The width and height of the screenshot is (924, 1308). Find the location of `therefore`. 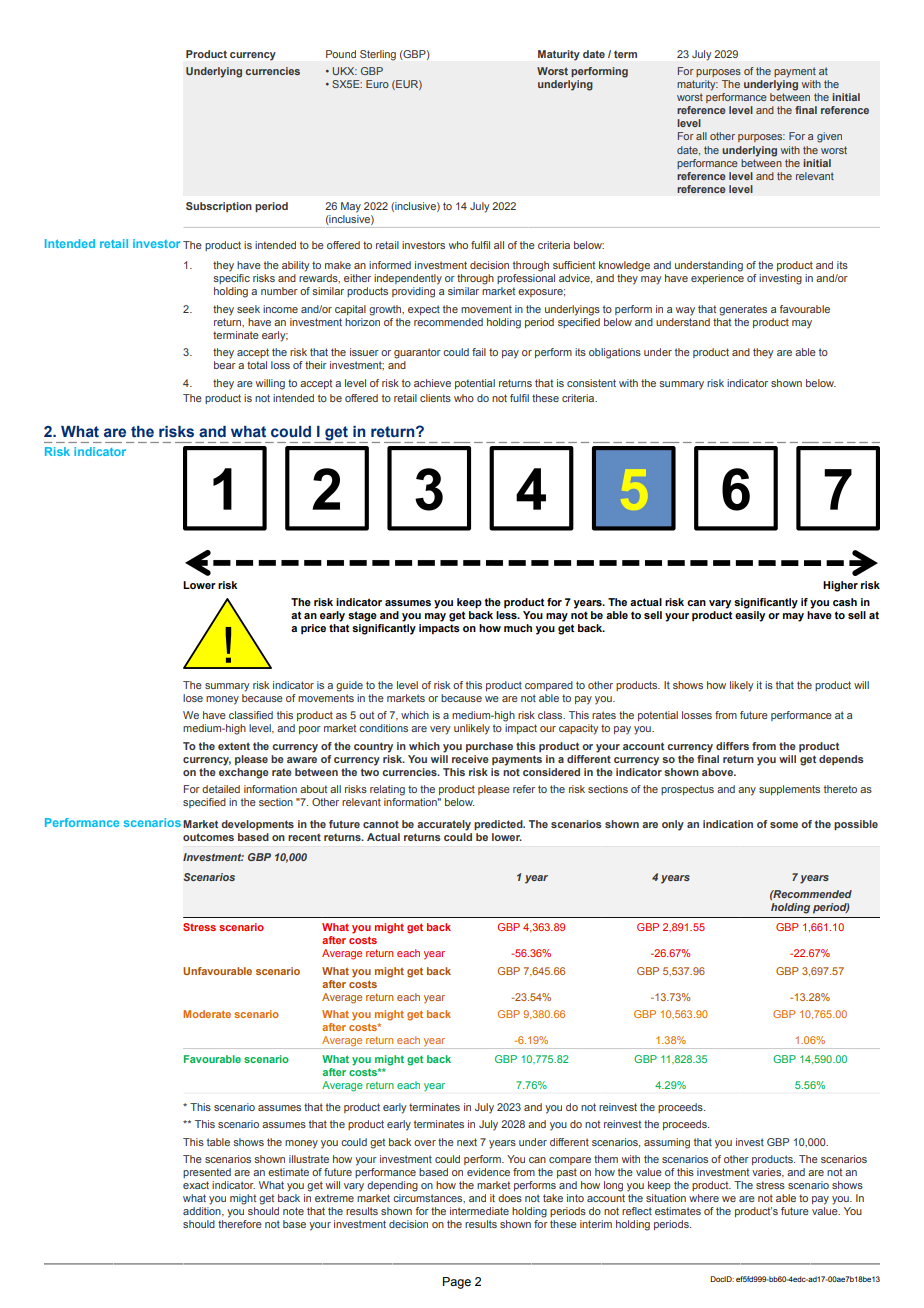

therefore is located at coordinates (240, 1224).
